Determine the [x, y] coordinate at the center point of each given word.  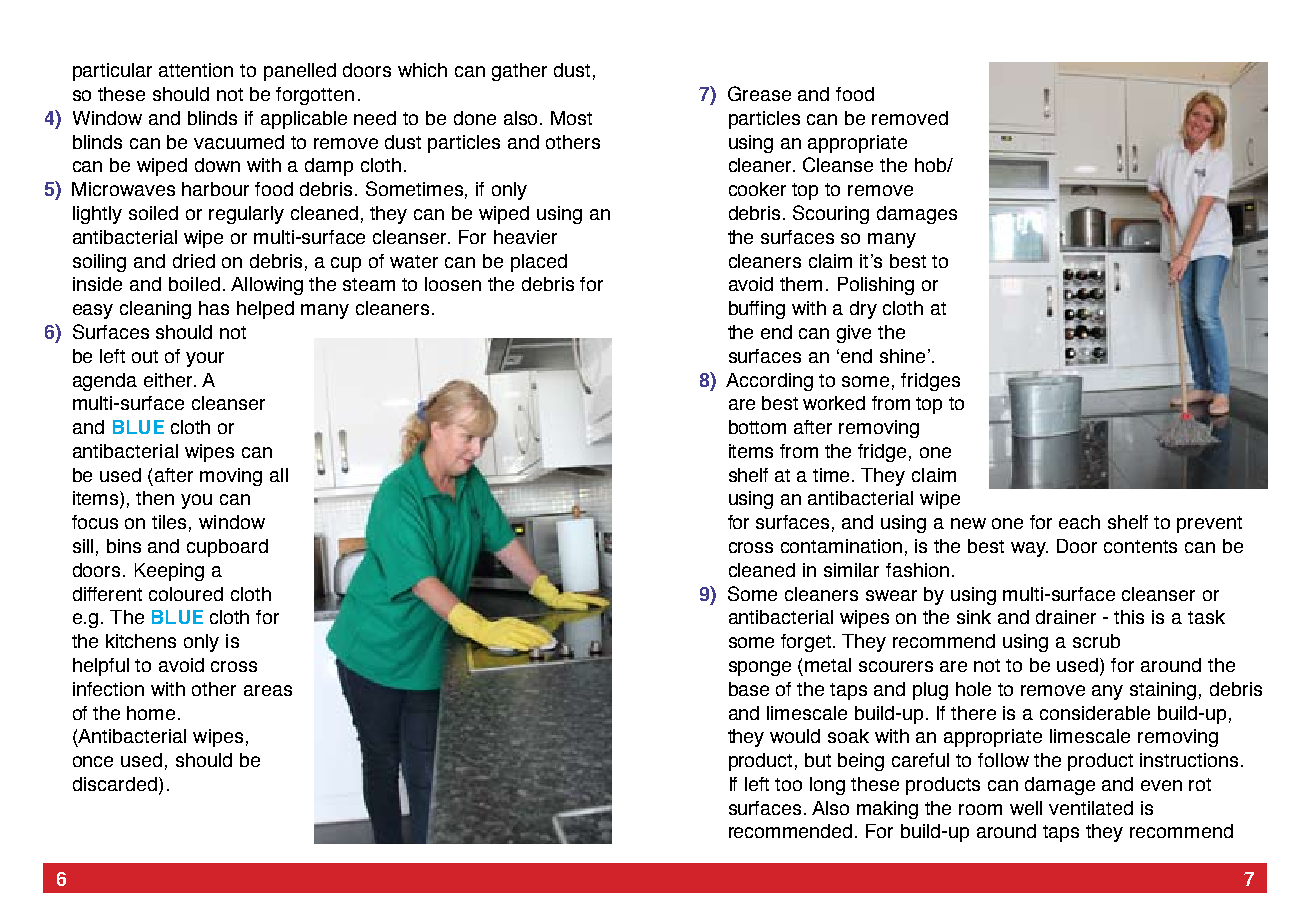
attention [196, 70]
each [1079, 522]
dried [194, 261]
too [788, 784]
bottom [757, 427]
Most [571, 118]
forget [807, 643]
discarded [115, 784]
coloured [186, 594]
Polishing [876, 286]
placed [539, 263]
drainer [1066, 617]
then [155, 498]
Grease [759, 93]
